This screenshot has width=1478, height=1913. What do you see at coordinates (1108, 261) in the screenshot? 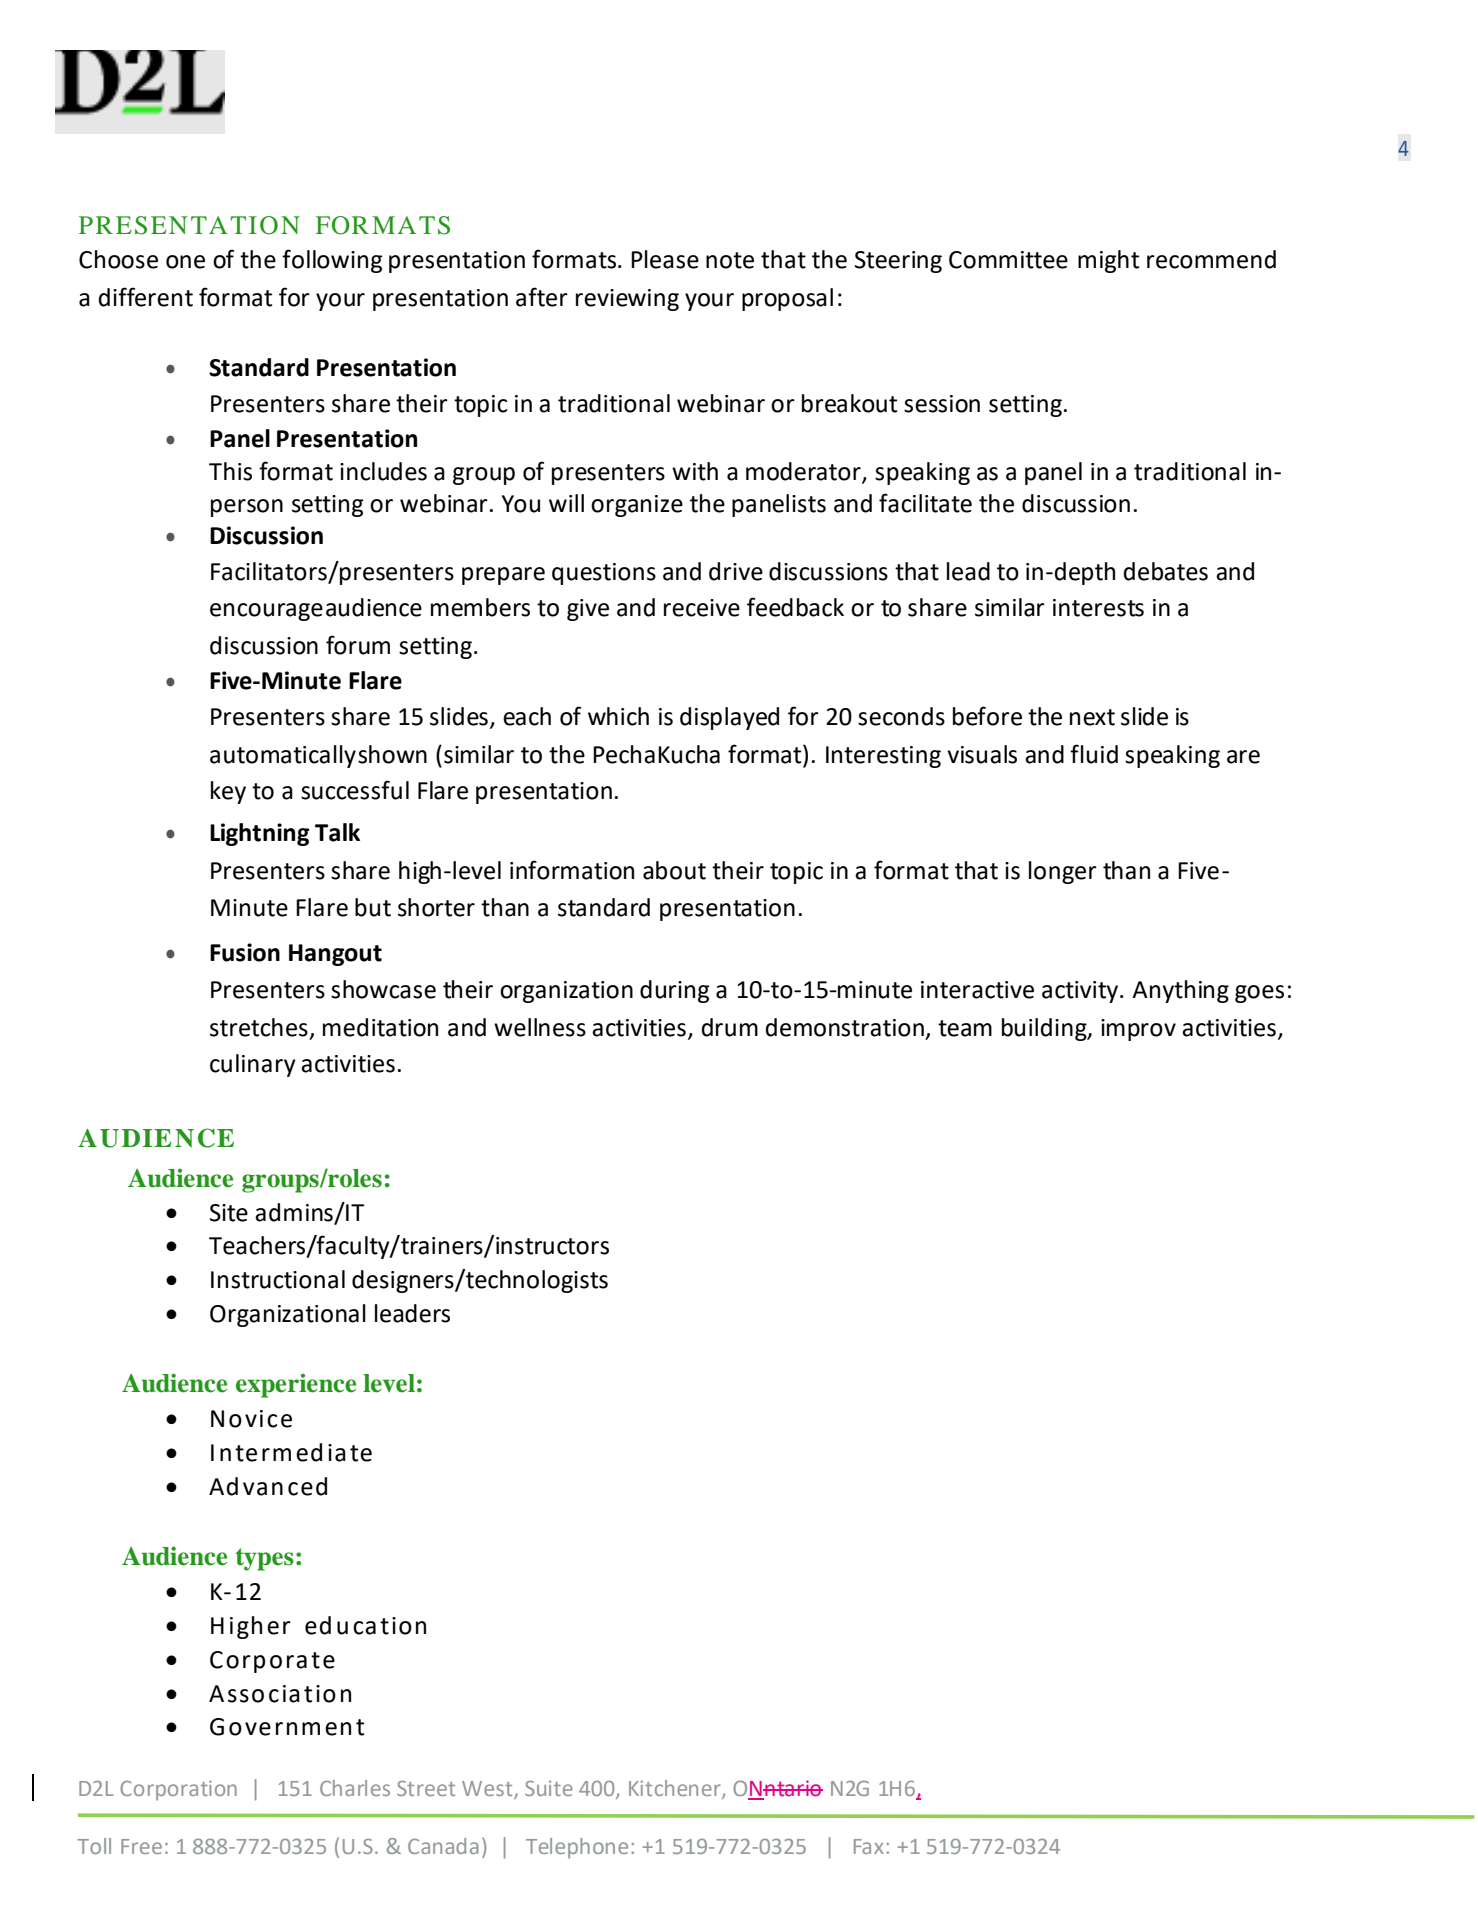
I see `might` at bounding box center [1108, 261].
